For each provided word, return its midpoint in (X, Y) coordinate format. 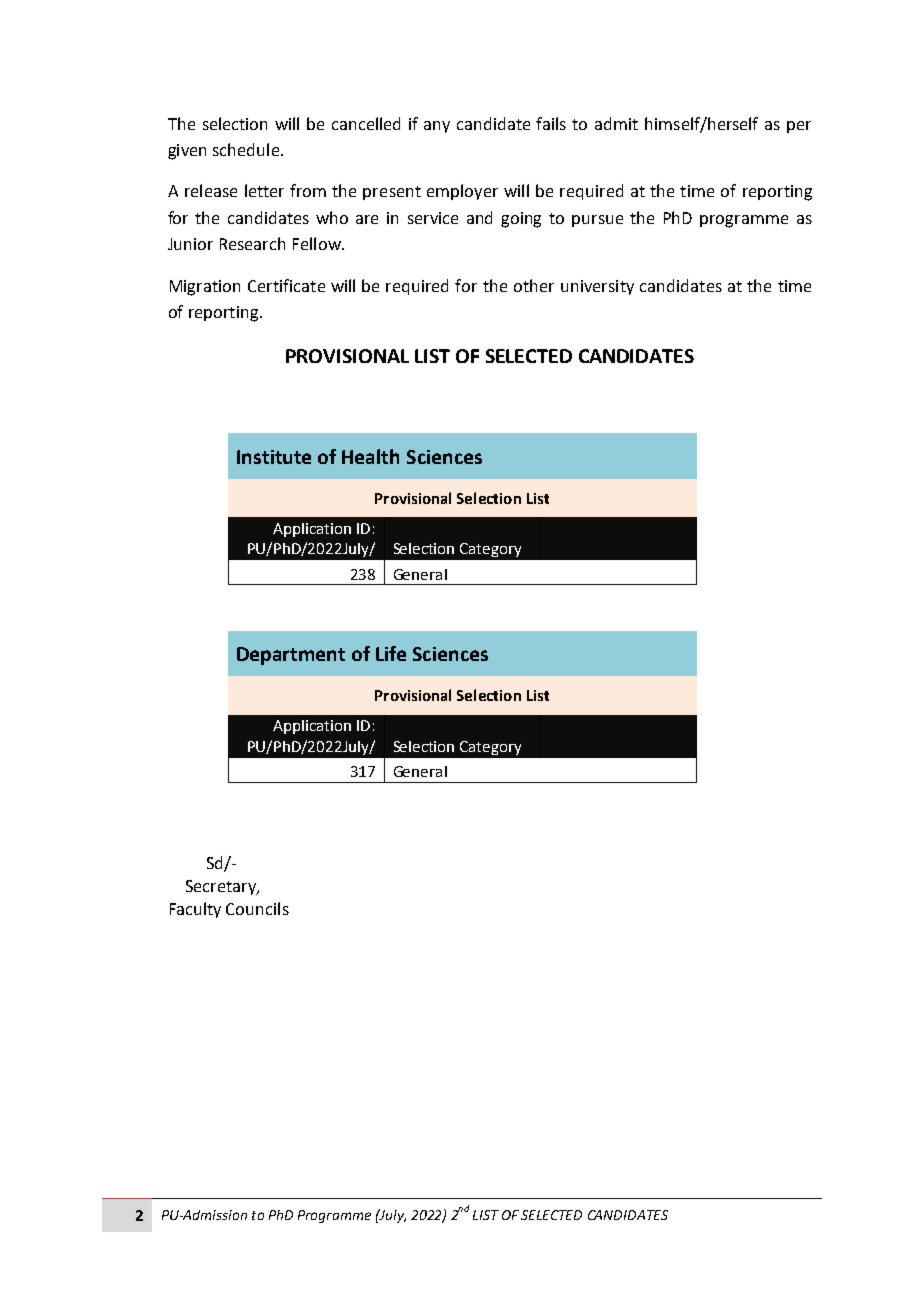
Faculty (195, 910)
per (799, 127)
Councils (257, 908)
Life (391, 653)
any (437, 127)
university (597, 287)
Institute (274, 457)
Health (370, 456)
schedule (246, 149)
